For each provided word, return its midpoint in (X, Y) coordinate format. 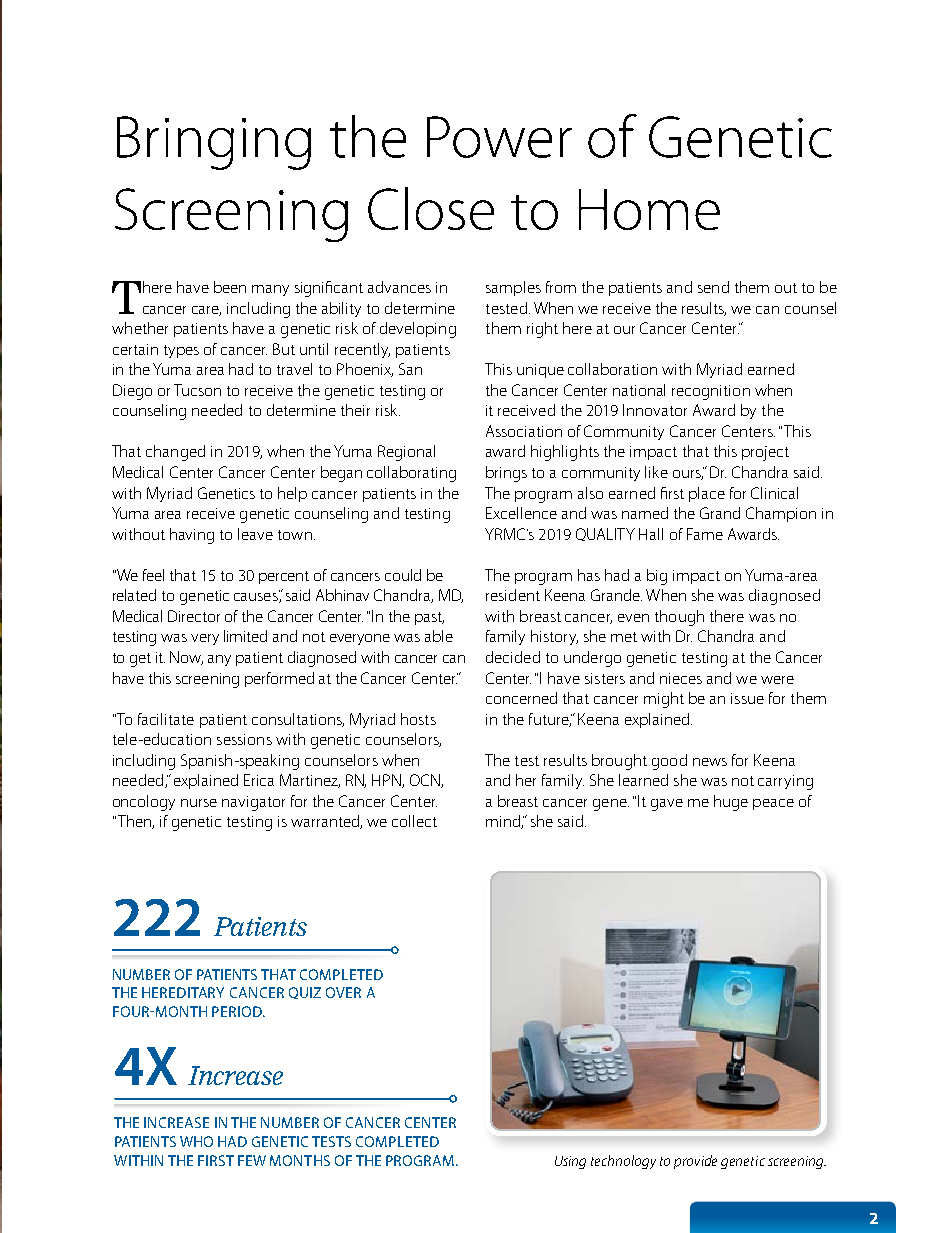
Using (570, 1162)
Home (649, 209)
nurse (199, 803)
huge (731, 803)
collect (414, 821)
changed (175, 453)
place (707, 494)
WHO (196, 1141)
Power (499, 137)
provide (695, 1162)
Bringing (214, 143)
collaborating (411, 474)
